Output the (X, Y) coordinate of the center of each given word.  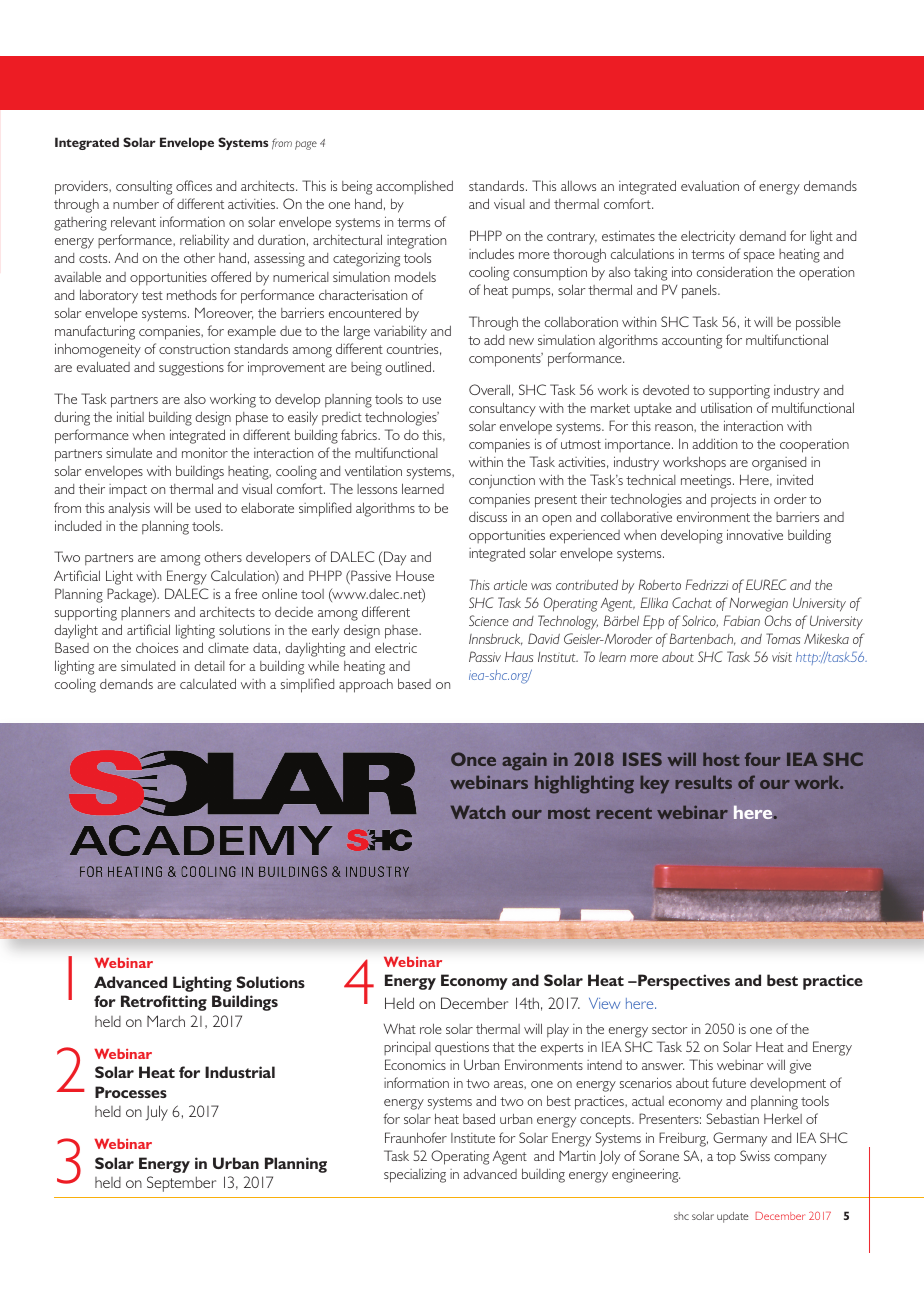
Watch (478, 812)
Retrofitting (164, 1003)
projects (733, 501)
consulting (144, 187)
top (726, 1158)
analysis (129, 509)
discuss (488, 516)
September (181, 1184)
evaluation (710, 185)
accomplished (414, 187)
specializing (415, 1175)
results (704, 782)
